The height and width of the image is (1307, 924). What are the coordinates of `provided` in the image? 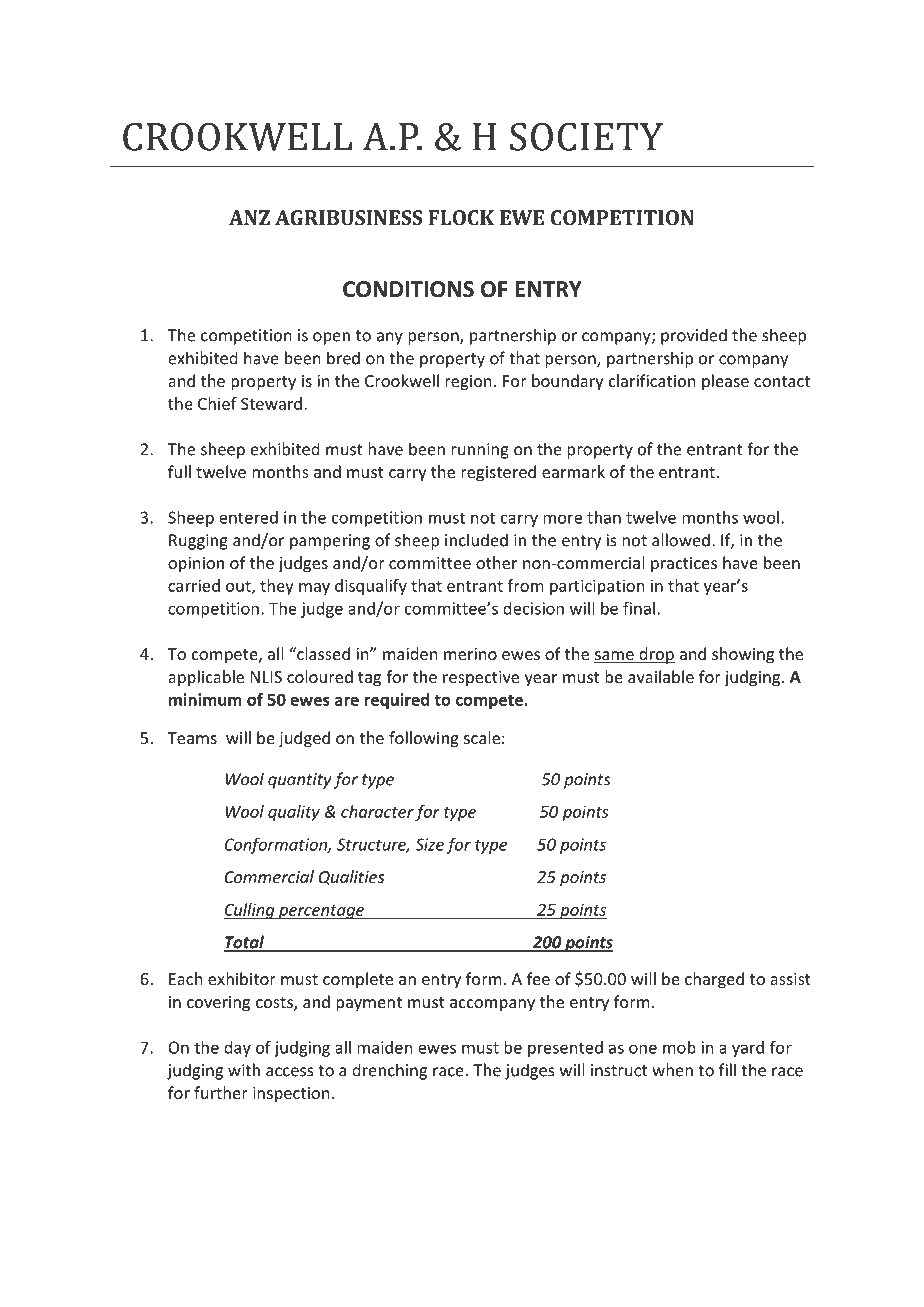 It's located at (694, 336).
